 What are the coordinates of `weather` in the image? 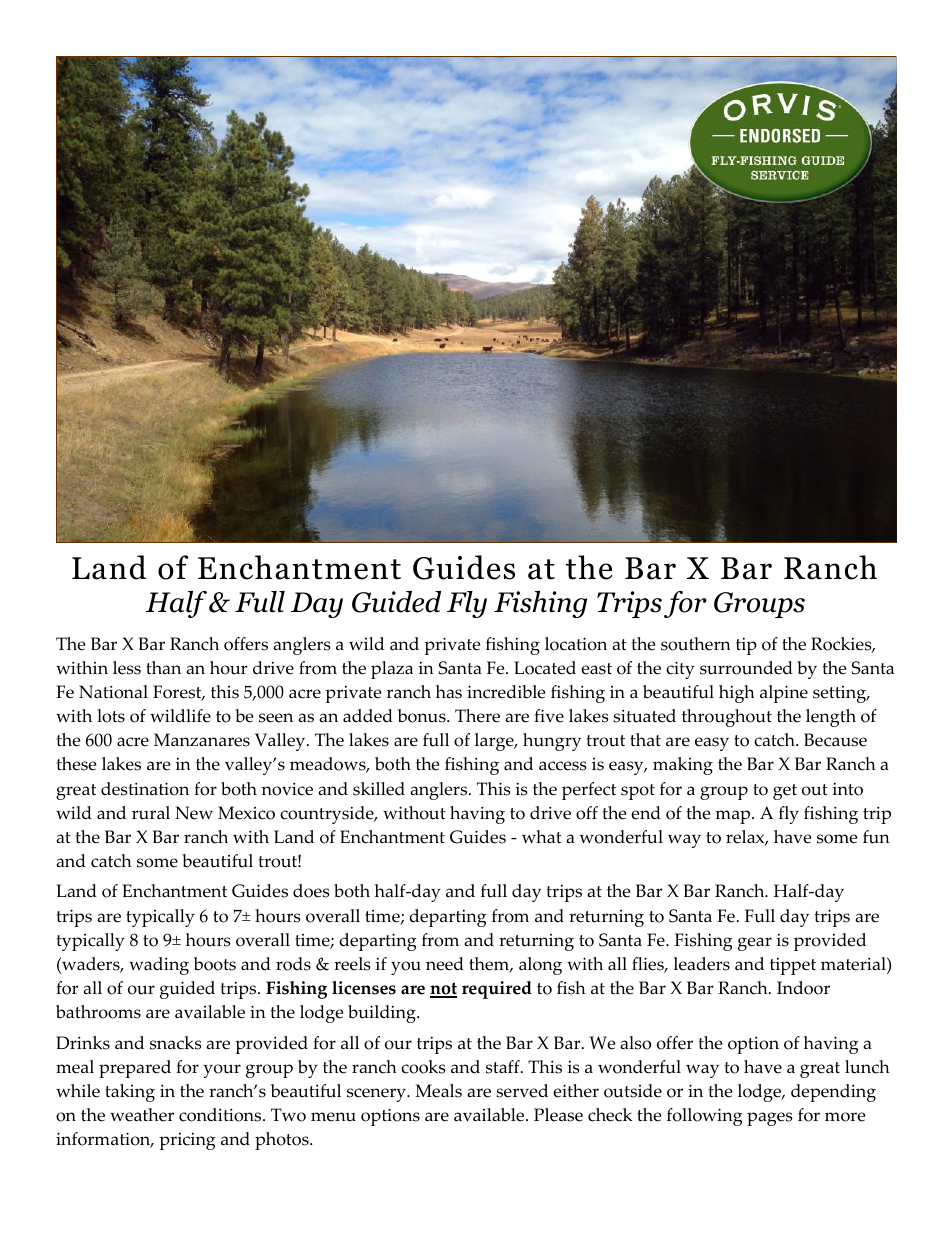 It's located at (142, 1115).
